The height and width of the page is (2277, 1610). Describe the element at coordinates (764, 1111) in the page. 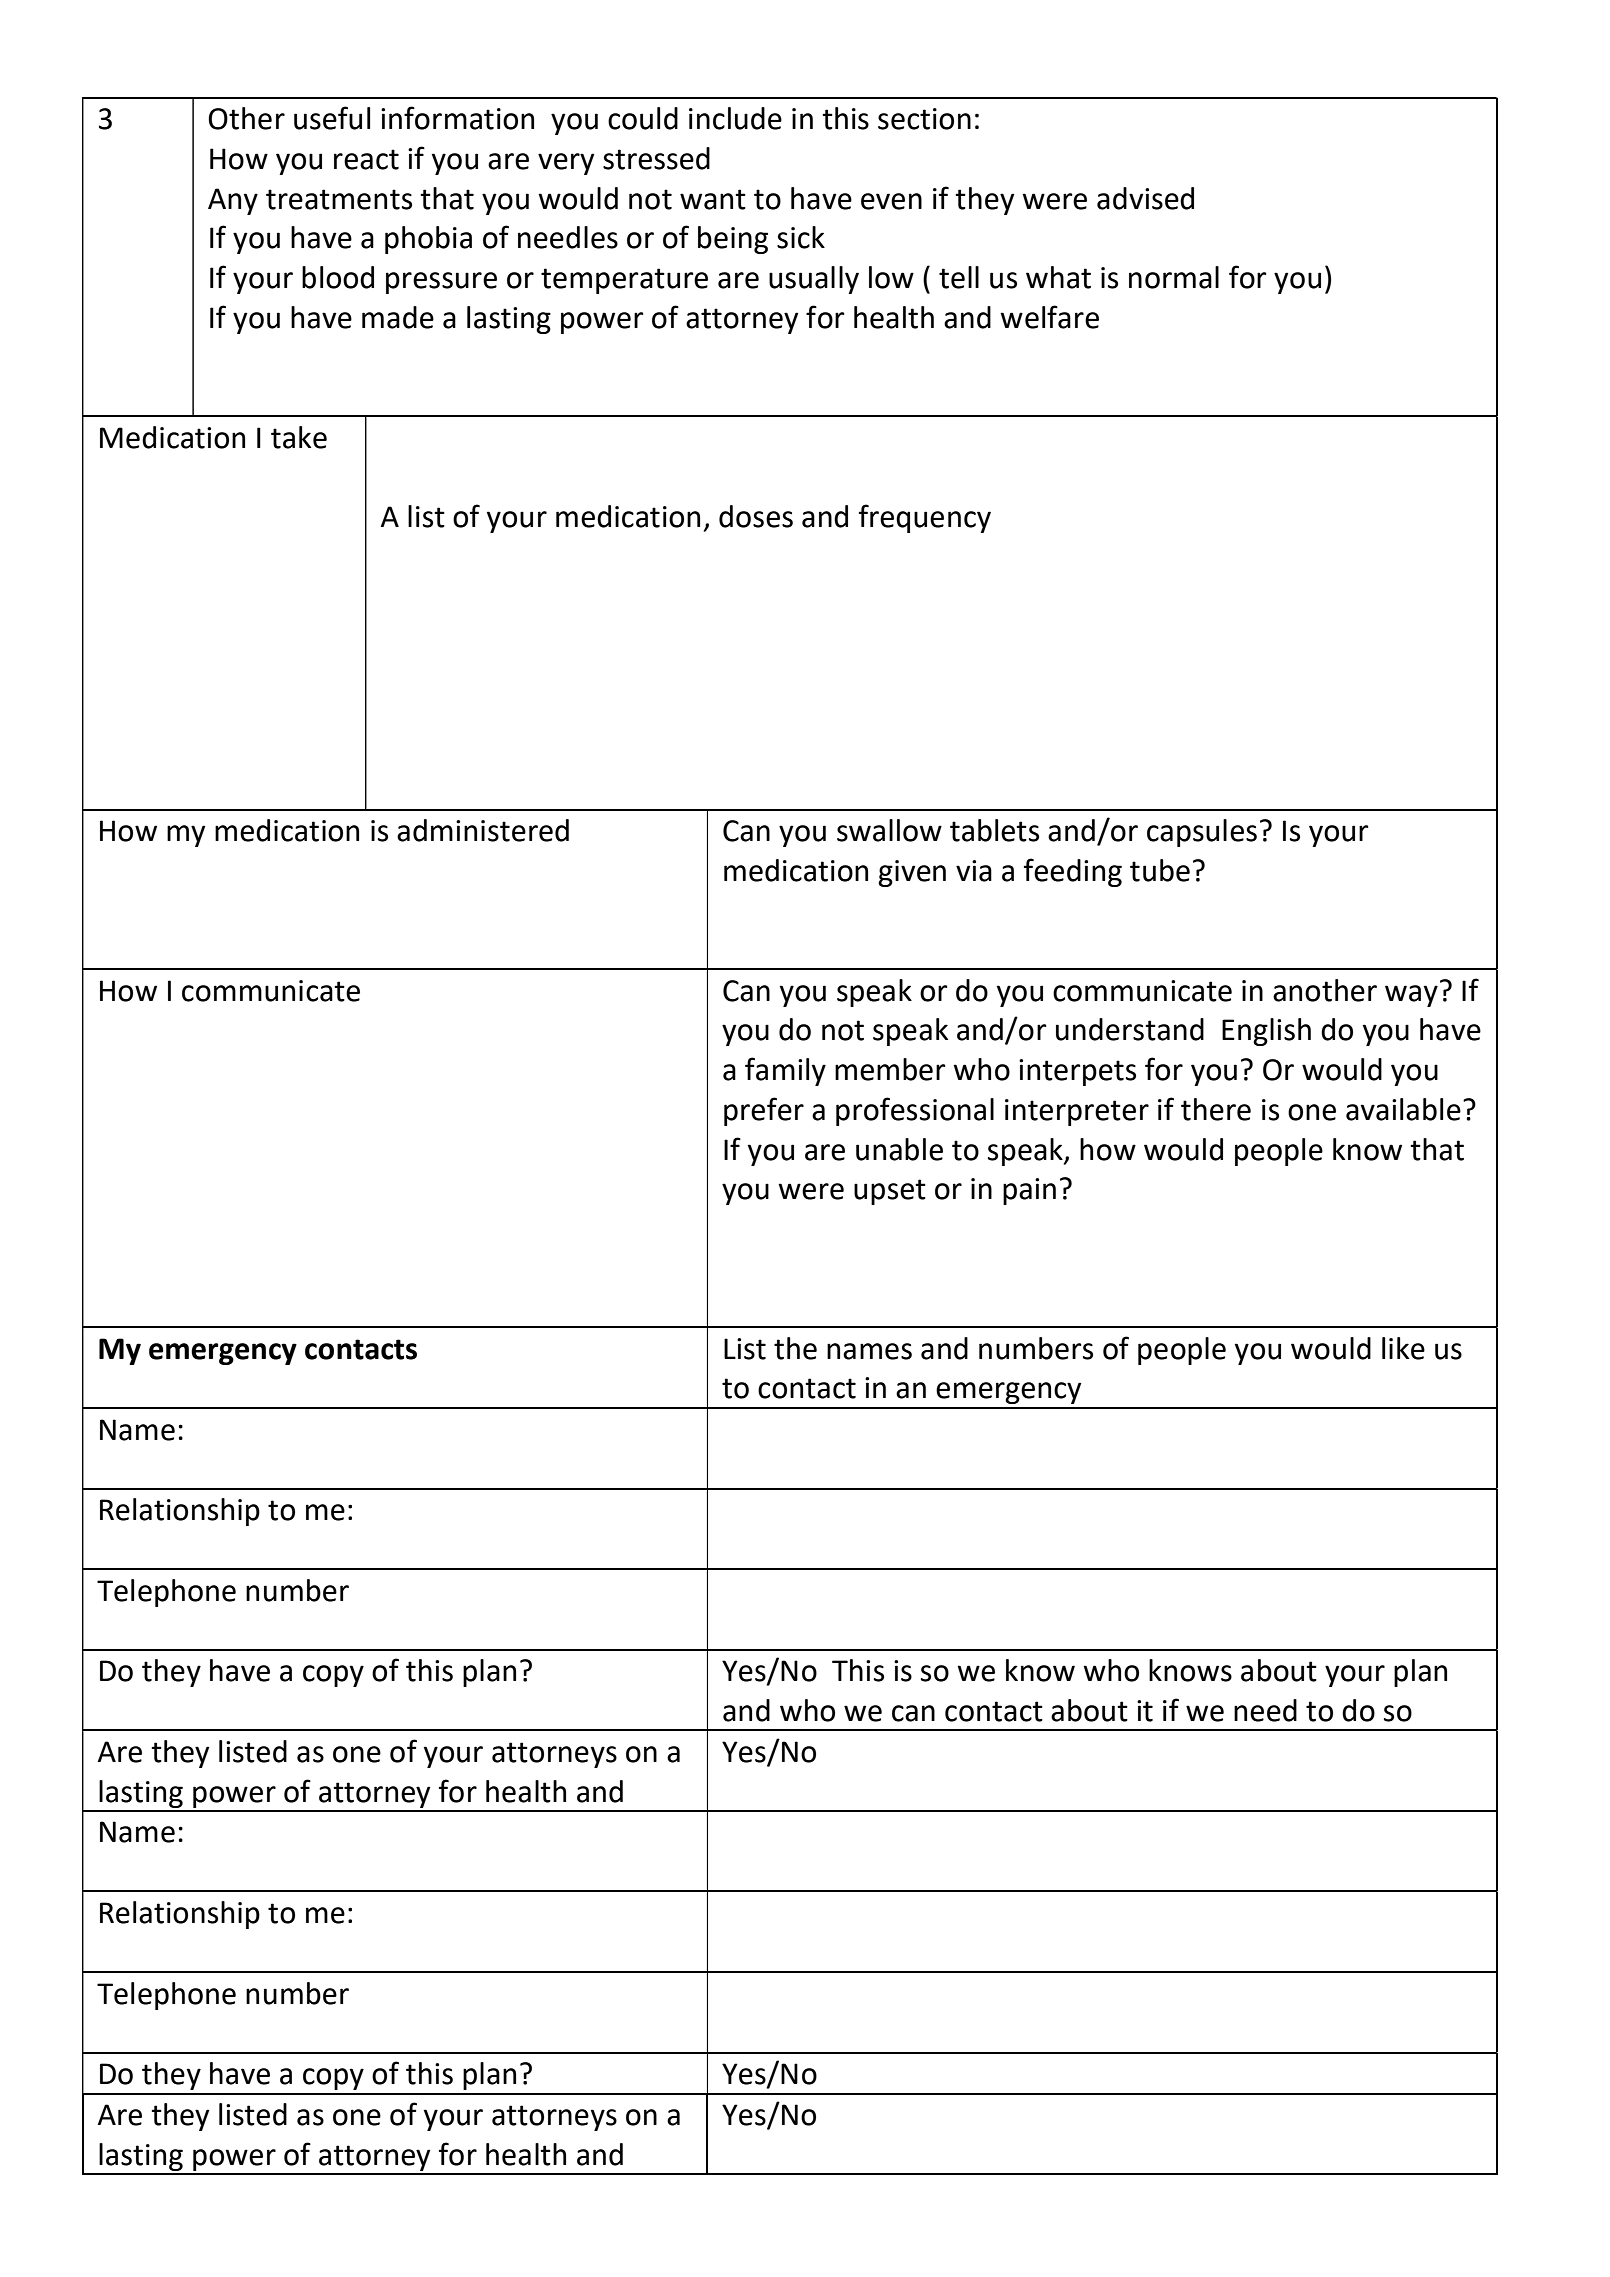

I see `prefer` at that location.
